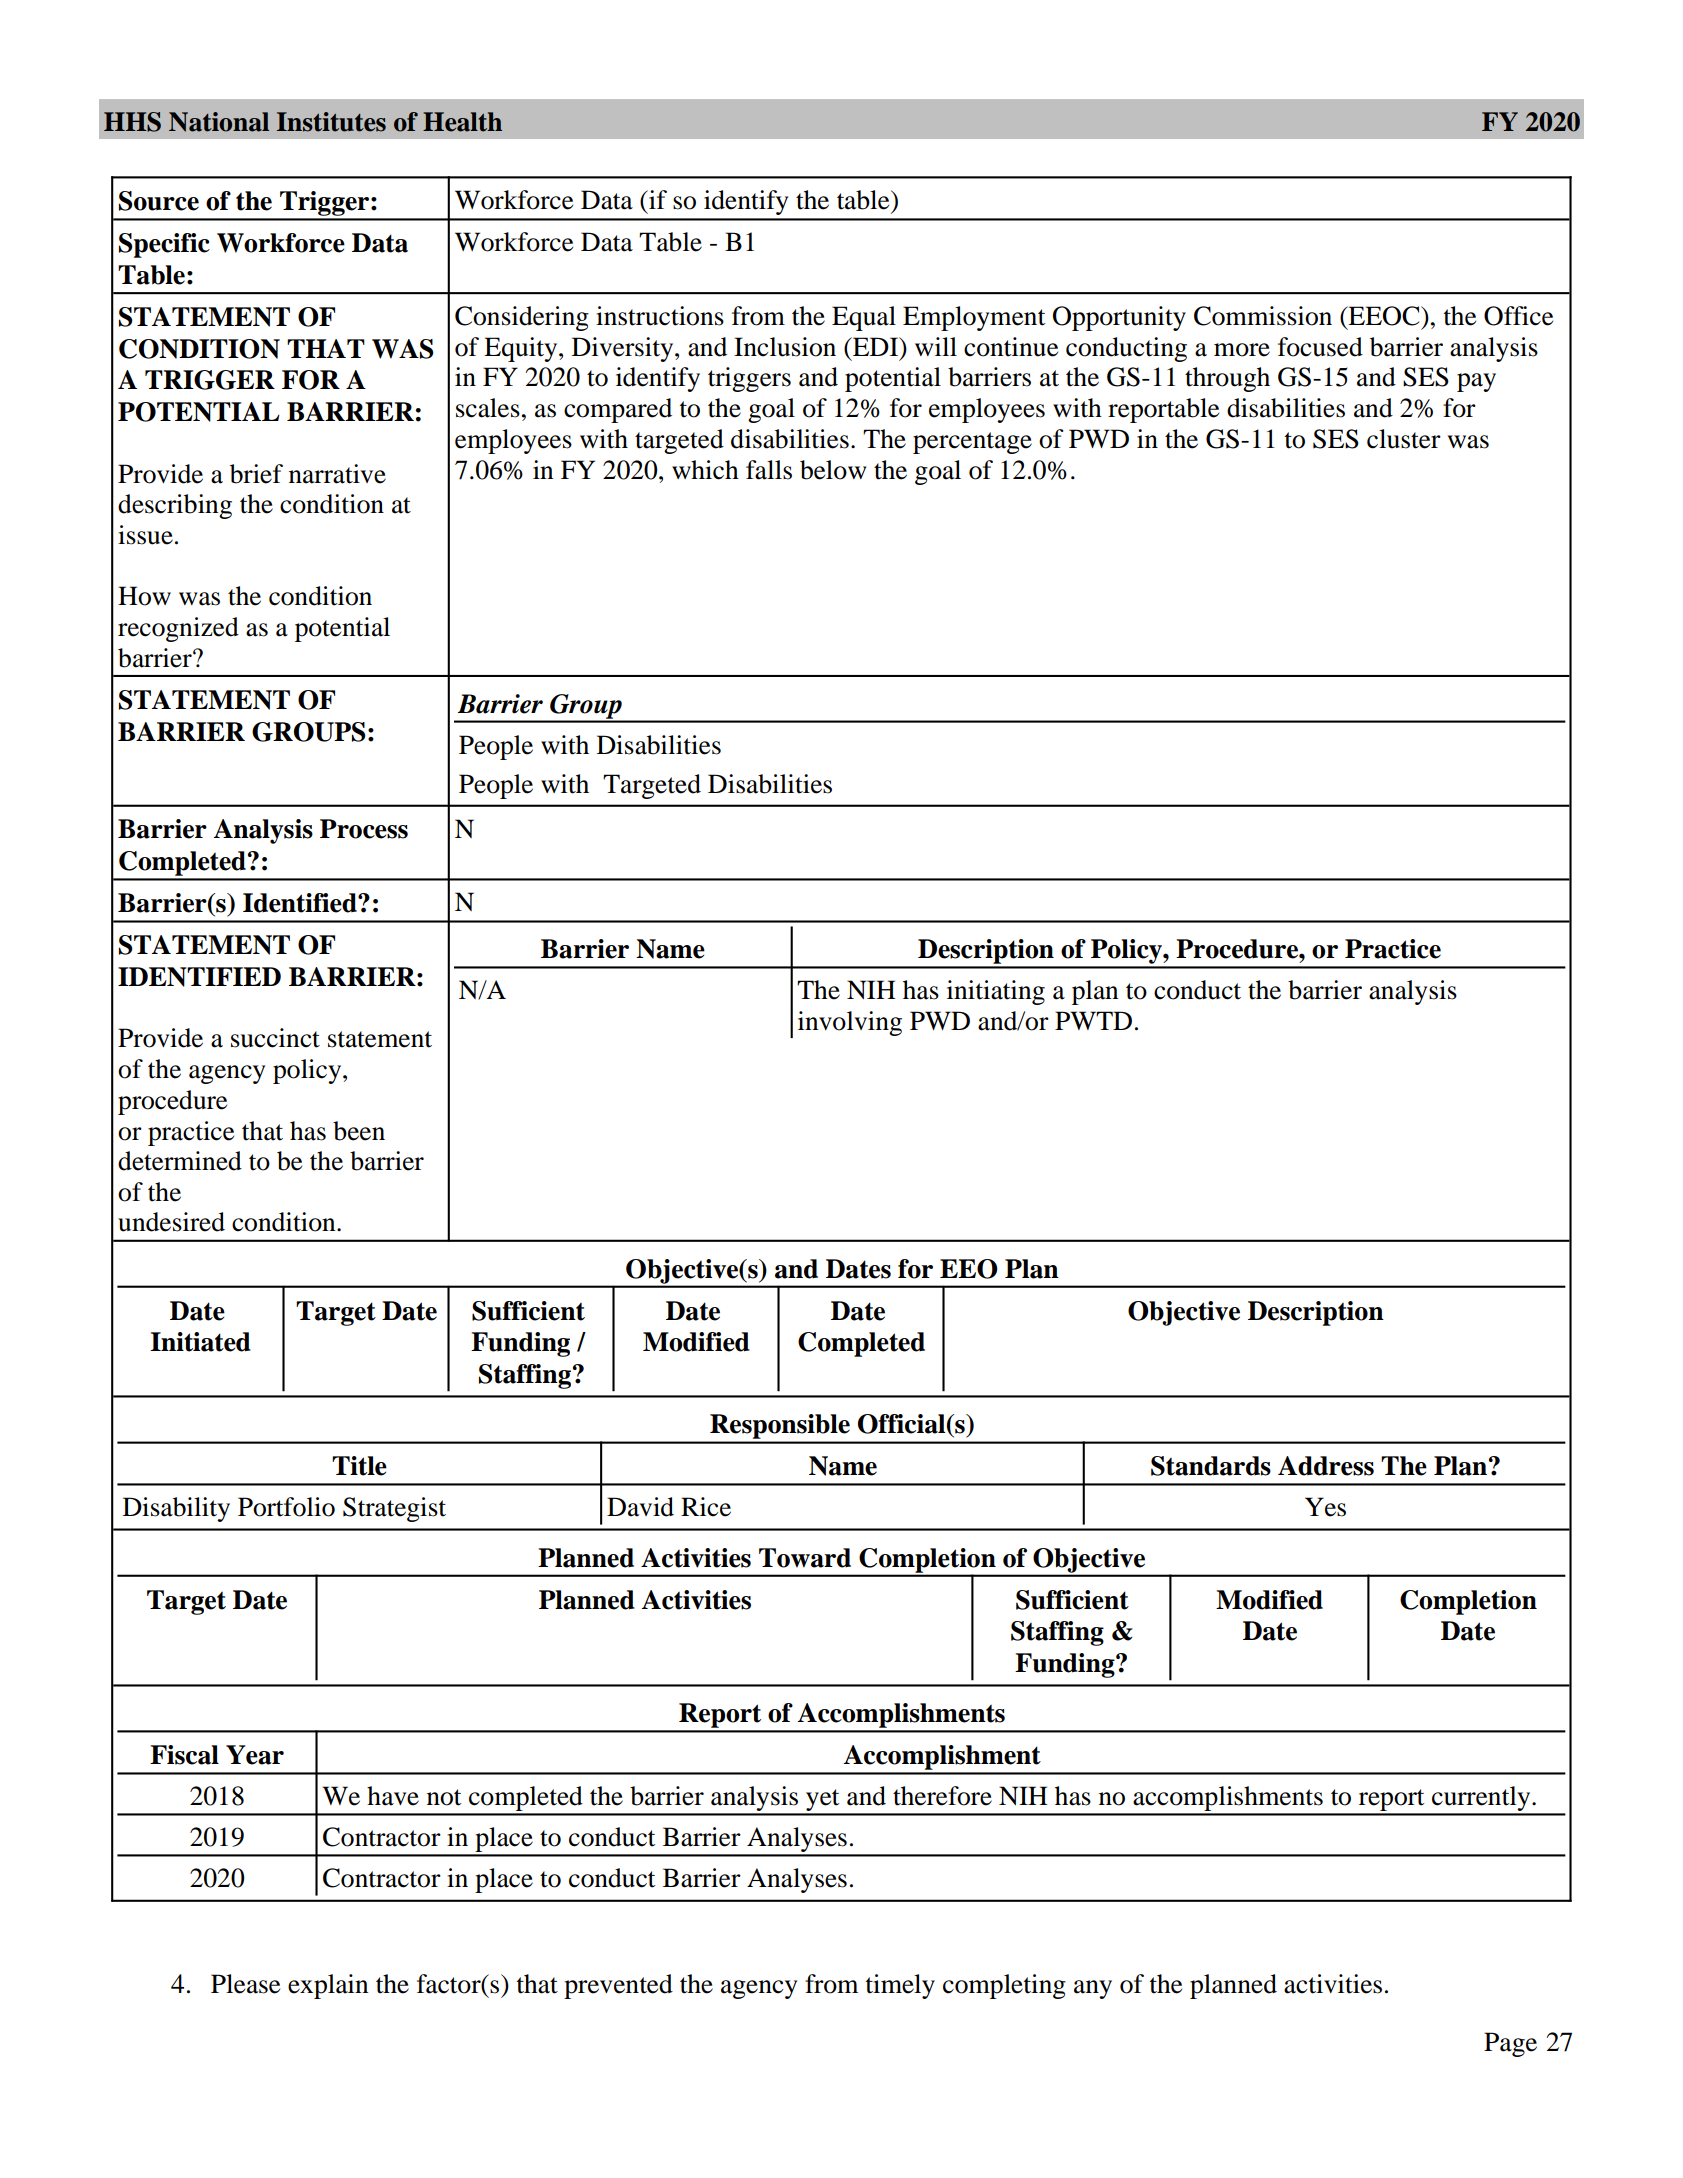 Image resolution: width=1683 pixels, height=2178 pixels. What do you see at coordinates (864, 318) in the page?
I see `Equal` at bounding box center [864, 318].
